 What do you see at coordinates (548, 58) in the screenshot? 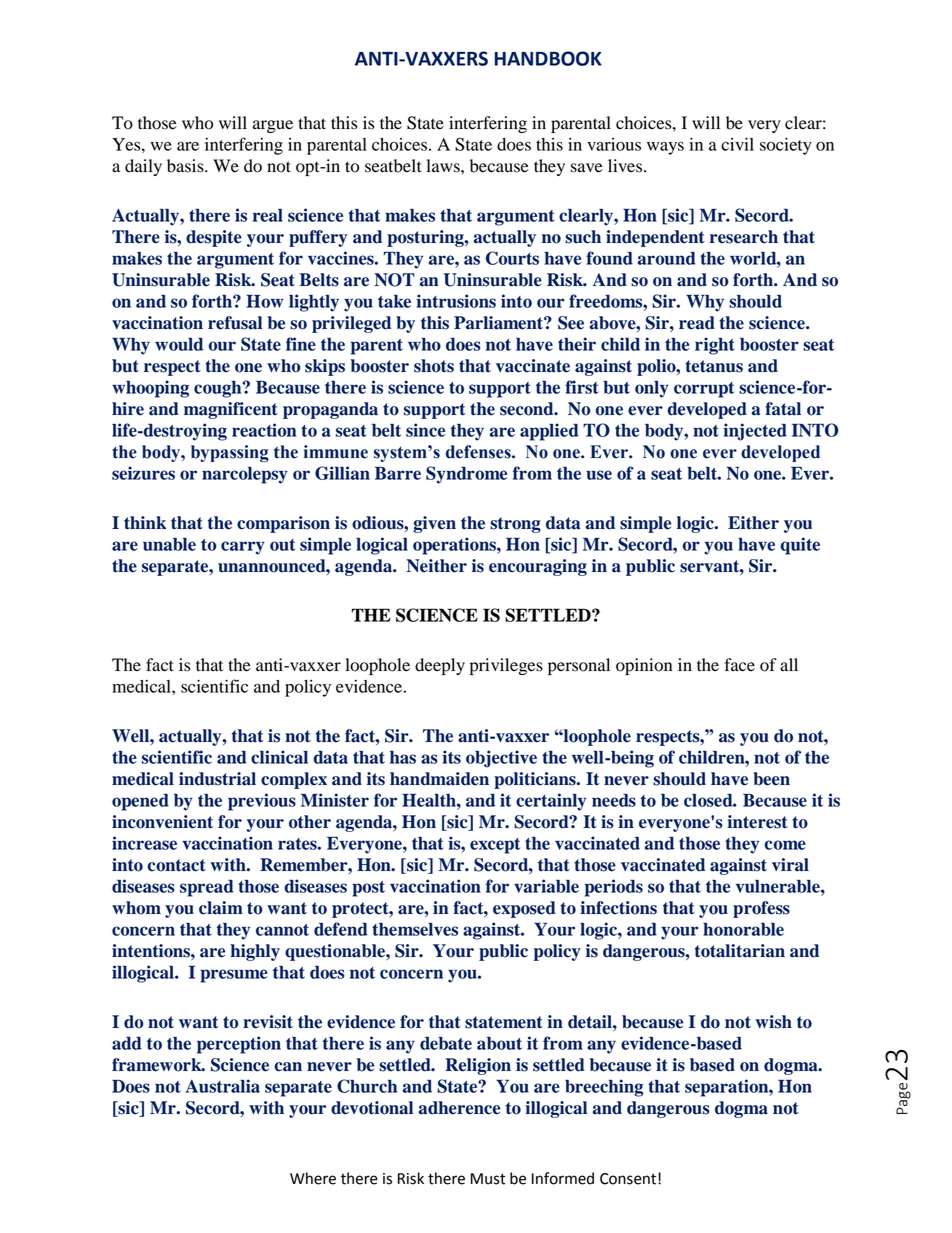
I see `HANDBOOK` at bounding box center [548, 58].
